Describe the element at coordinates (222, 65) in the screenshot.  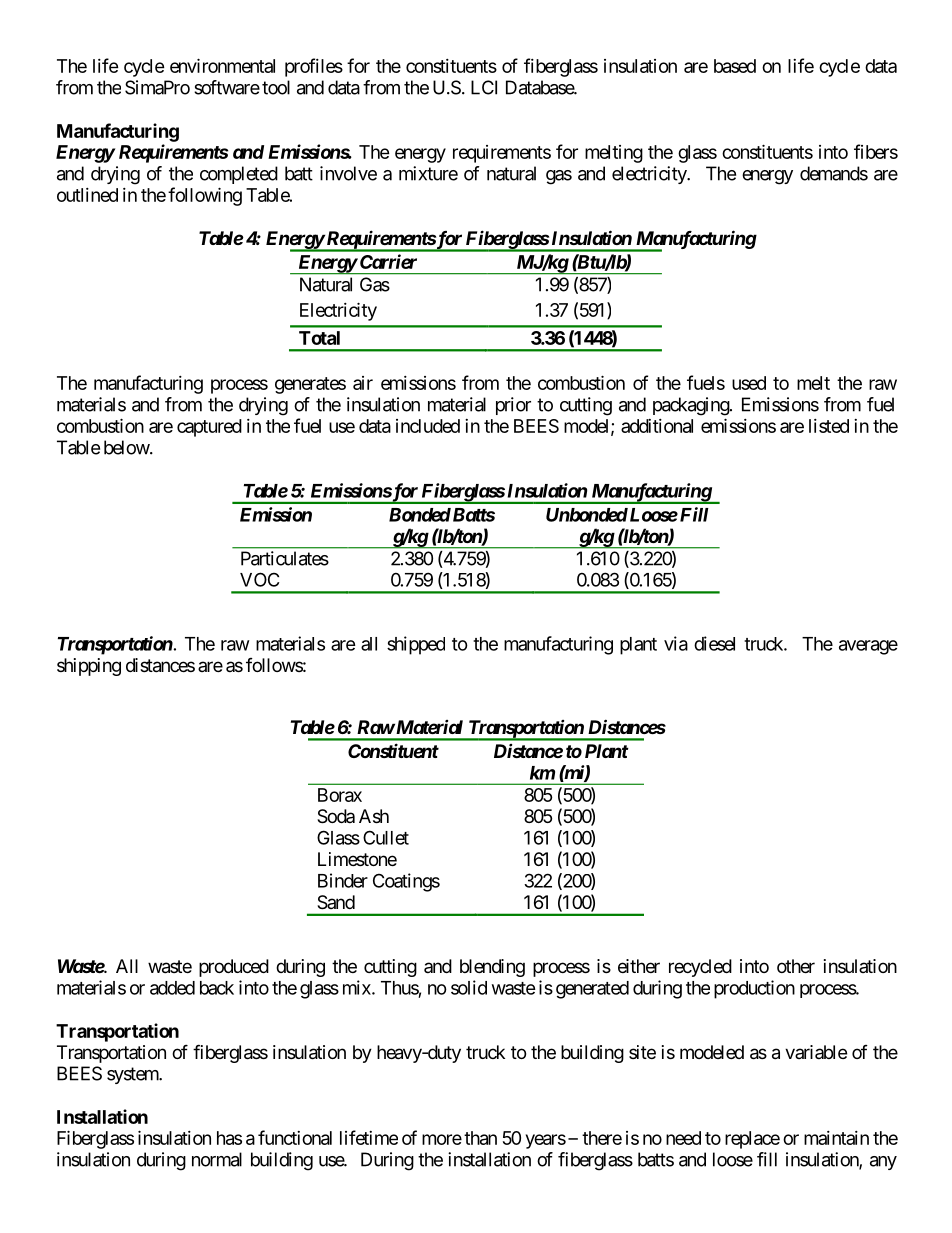
I see `environmental` at that location.
